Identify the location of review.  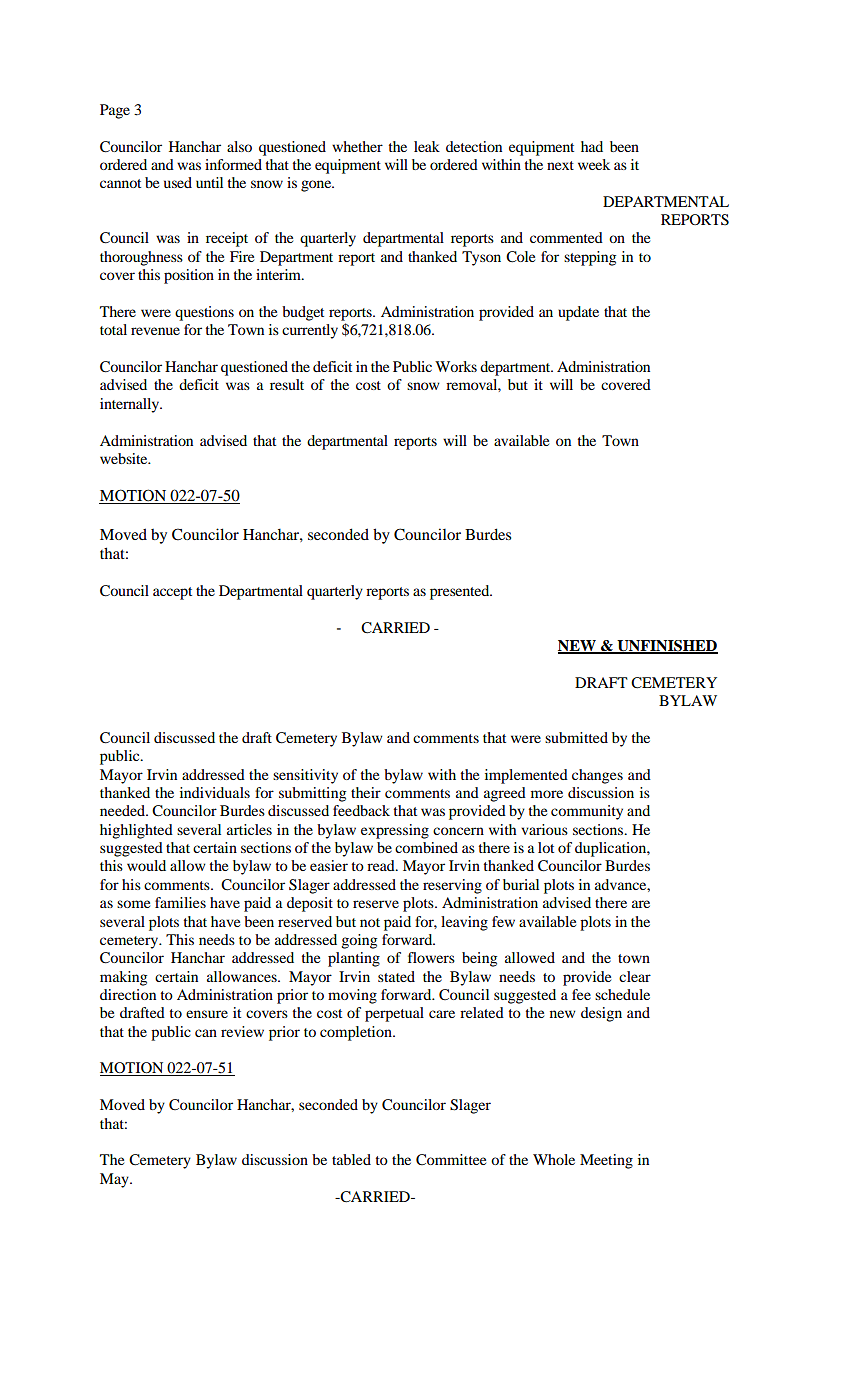
(242, 1031).
